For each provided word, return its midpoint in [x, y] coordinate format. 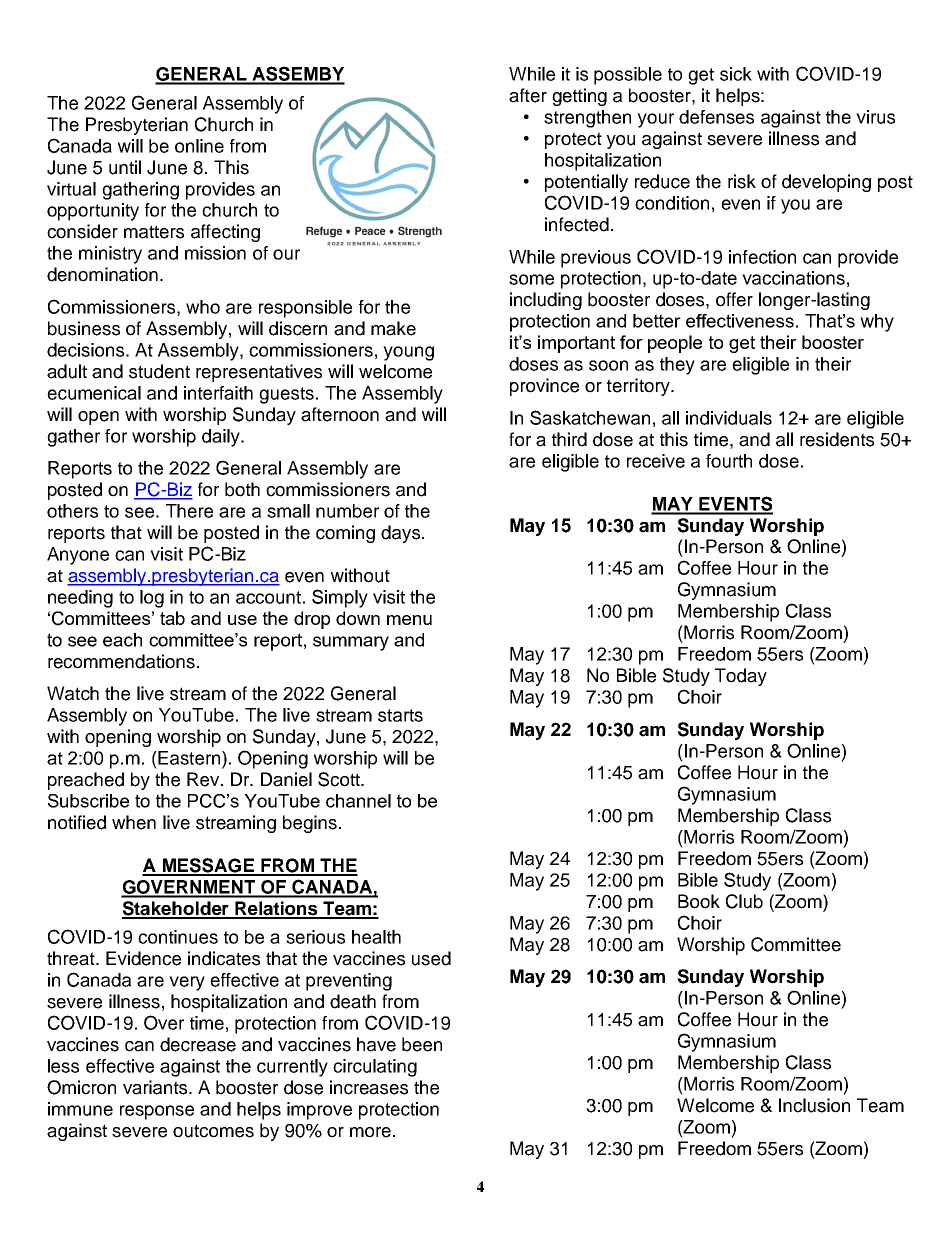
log [152, 599]
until [125, 167]
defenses [716, 117]
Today [741, 677]
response [157, 1112]
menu [409, 620]
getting [579, 97]
